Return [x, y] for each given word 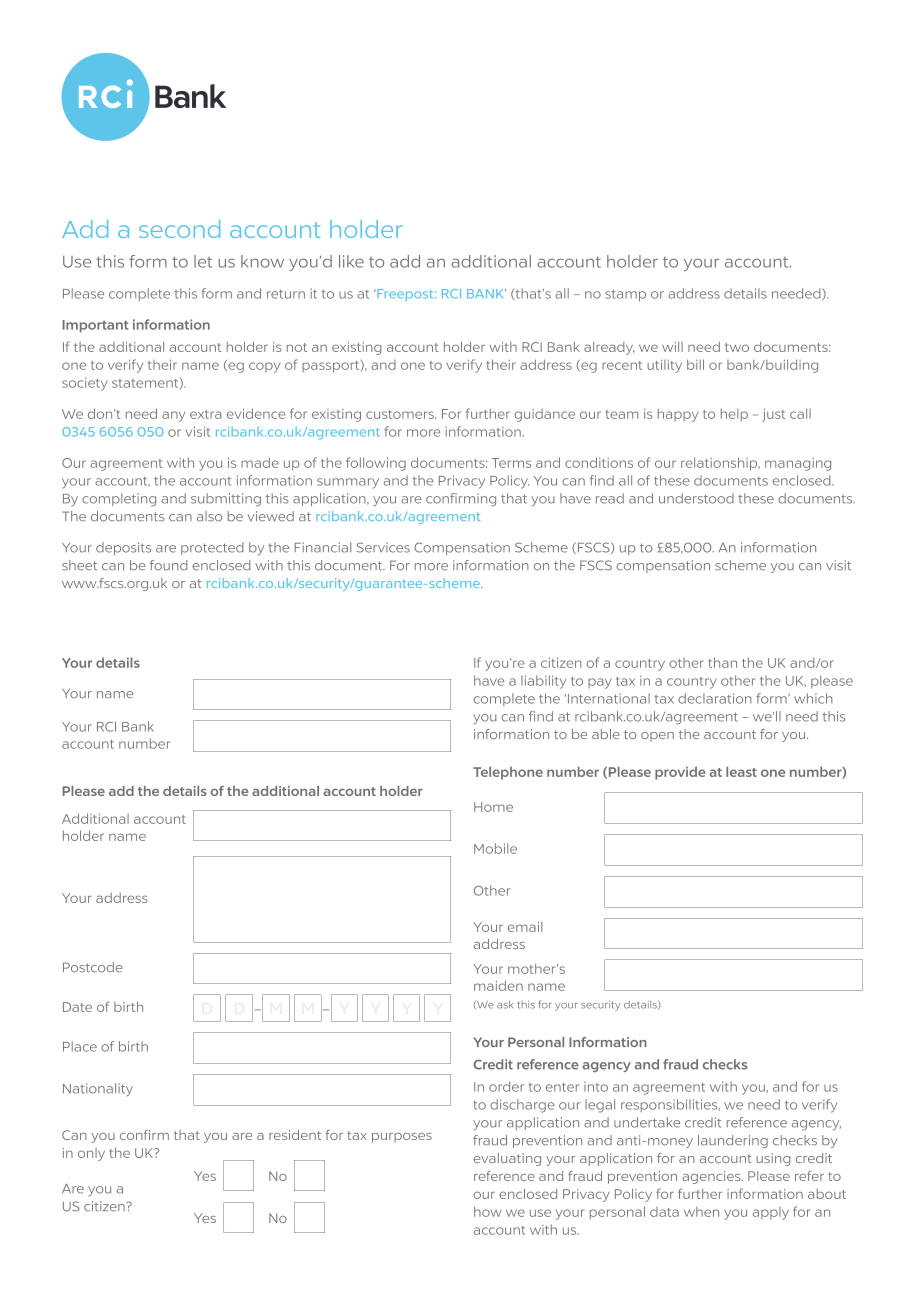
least [741, 771]
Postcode [93, 967]
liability [543, 682]
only [91, 1154]
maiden [498, 985]
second [179, 229]
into [596, 1087]
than [722, 662]
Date [77, 1007]
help [734, 415]
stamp [625, 295]
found [168, 565]
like [351, 261]
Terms [511, 463]
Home [493, 807]
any [173, 416]
